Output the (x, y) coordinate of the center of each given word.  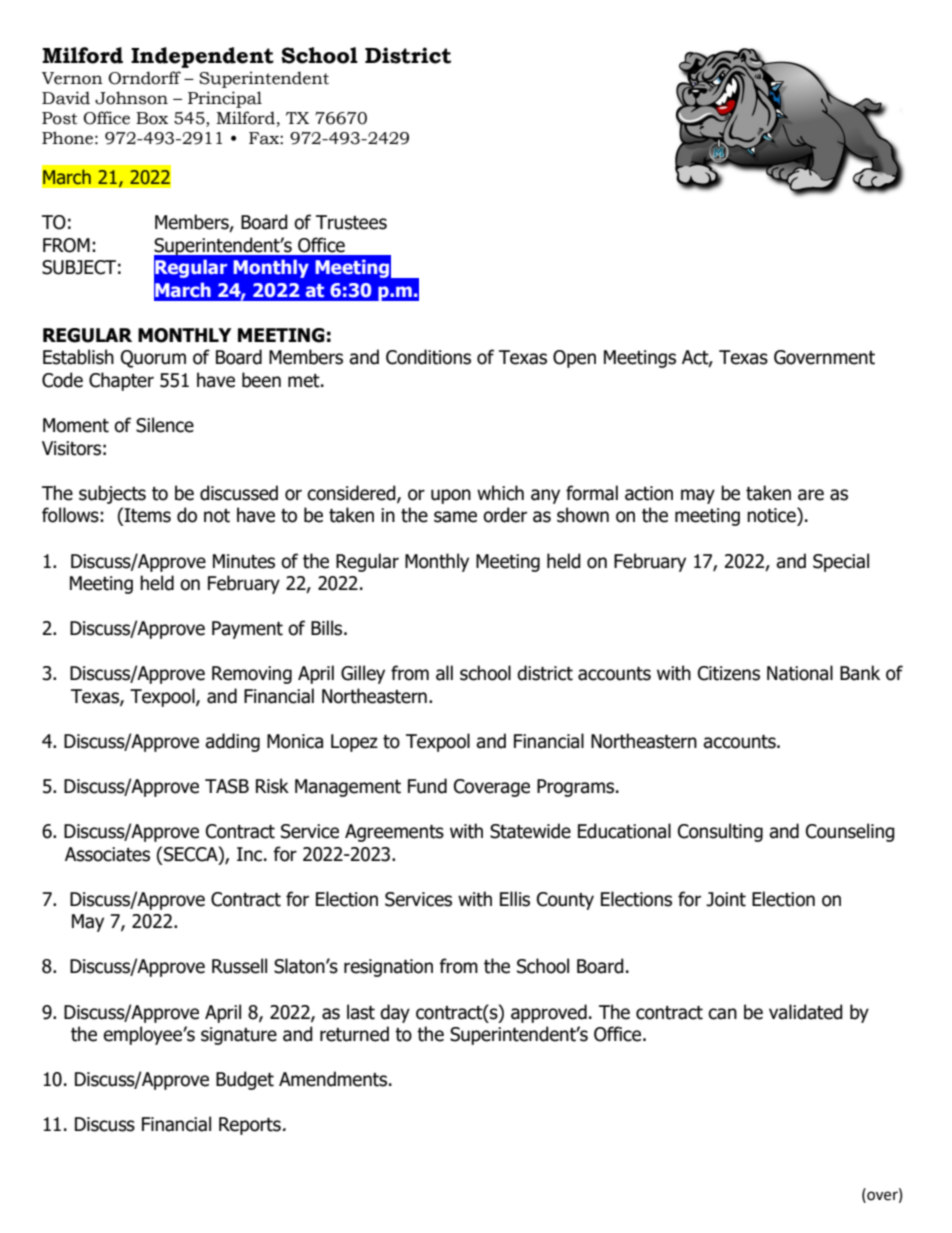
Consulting (720, 832)
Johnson (131, 98)
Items (147, 515)
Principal (225, 99)
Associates (107, 854)
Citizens (729, 673)
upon (451, 496)
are (811, 495)
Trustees (351, 222)
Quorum (153, 359)
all (444, 673)
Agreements (394, 833)
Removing (252, 675)
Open (574, 359)
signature (239, 1036)
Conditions (428, 357)
